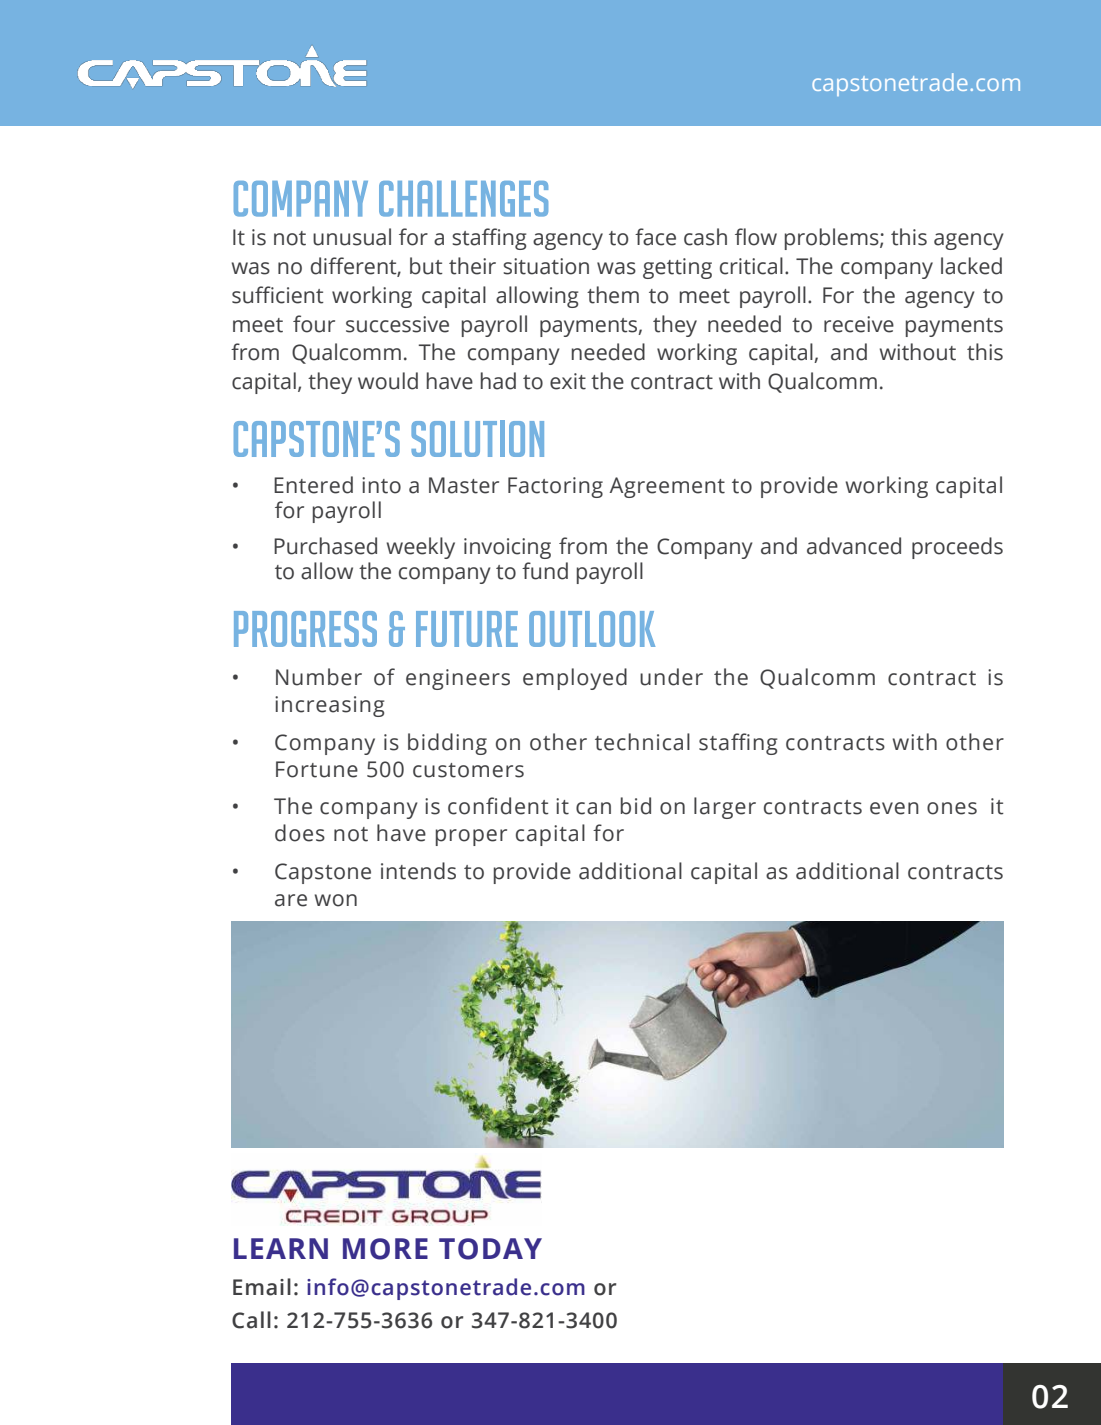 The image size is (1101, 1425). Describe the element at coordinates (317, 769) in the screenshot. I see `Fortune` at that location.
